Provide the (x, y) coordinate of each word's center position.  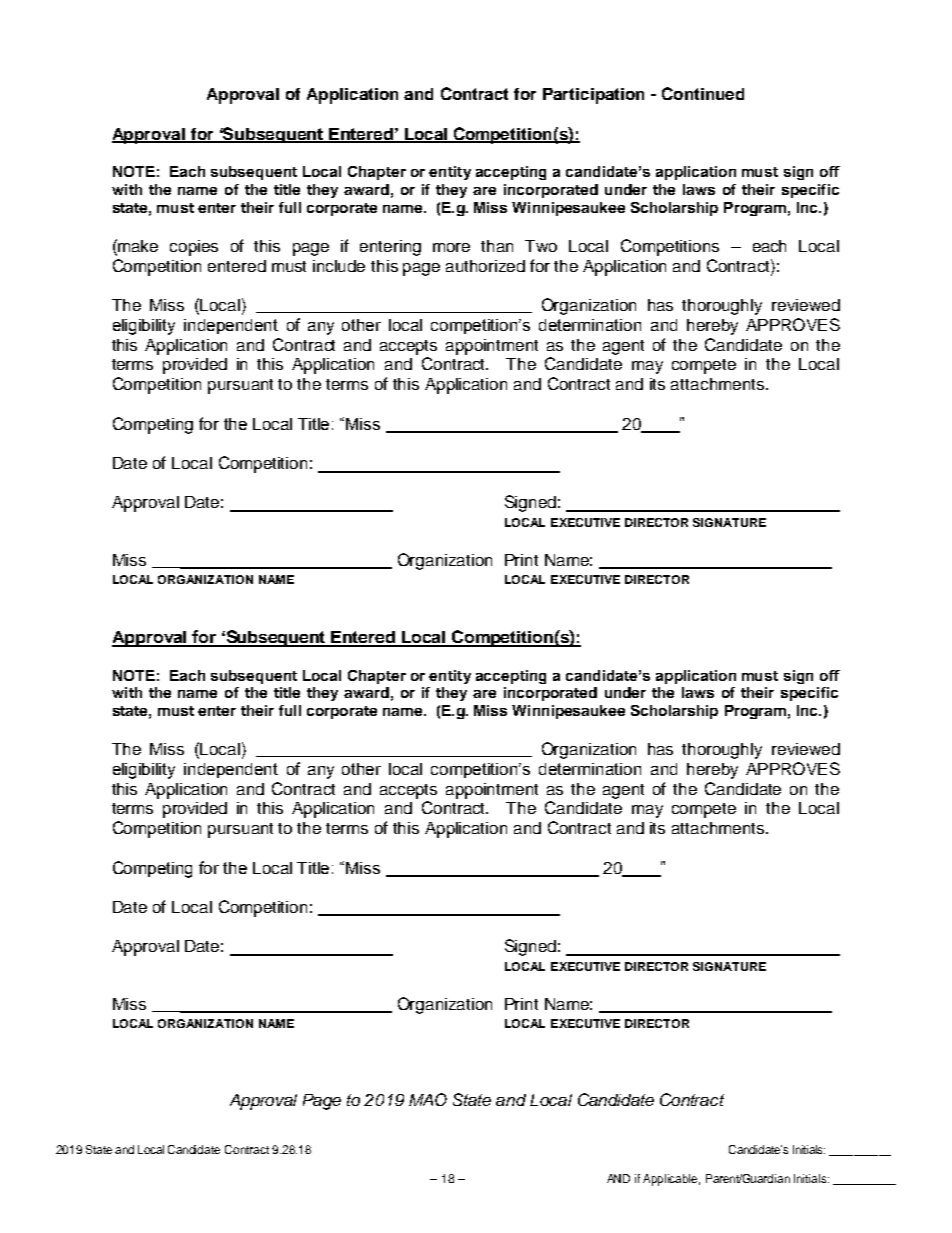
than (497, 246)
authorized (485, 266)
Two (541, 246)
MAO (428, 1099)
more (451, 247)
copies (194, 248)
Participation (593, 96)
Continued (703, 93)
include (339, 266)
